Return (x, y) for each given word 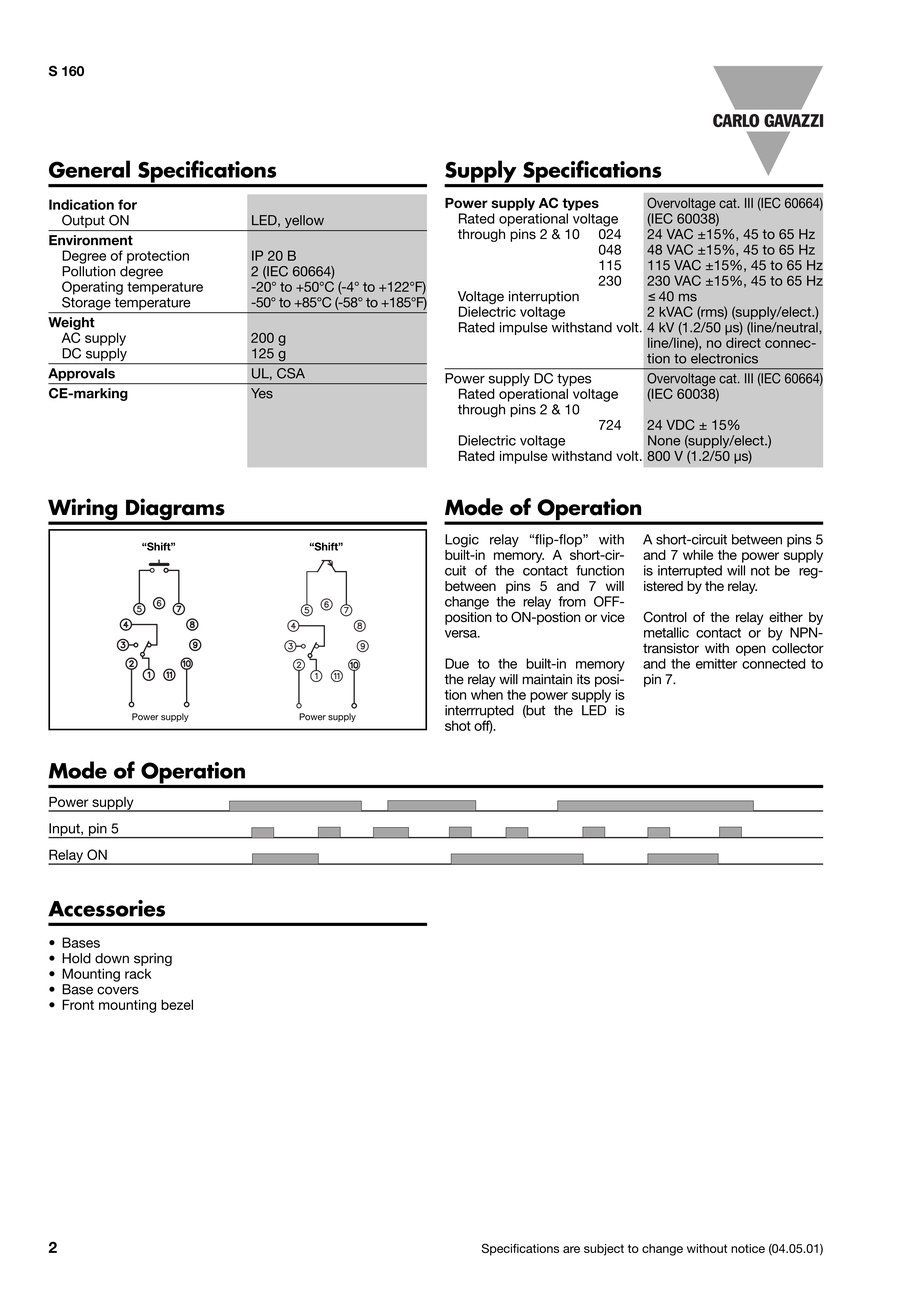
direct (743, 343)
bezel (177, 1004)
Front (78, 1004)
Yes (262, 393)
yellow (304, 221)
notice (748, 1248)
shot (458, 725)
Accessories (106, 908)
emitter (716, 663)
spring (153, 961)
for (127, 204)
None (664, 440)
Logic (462, 542)
